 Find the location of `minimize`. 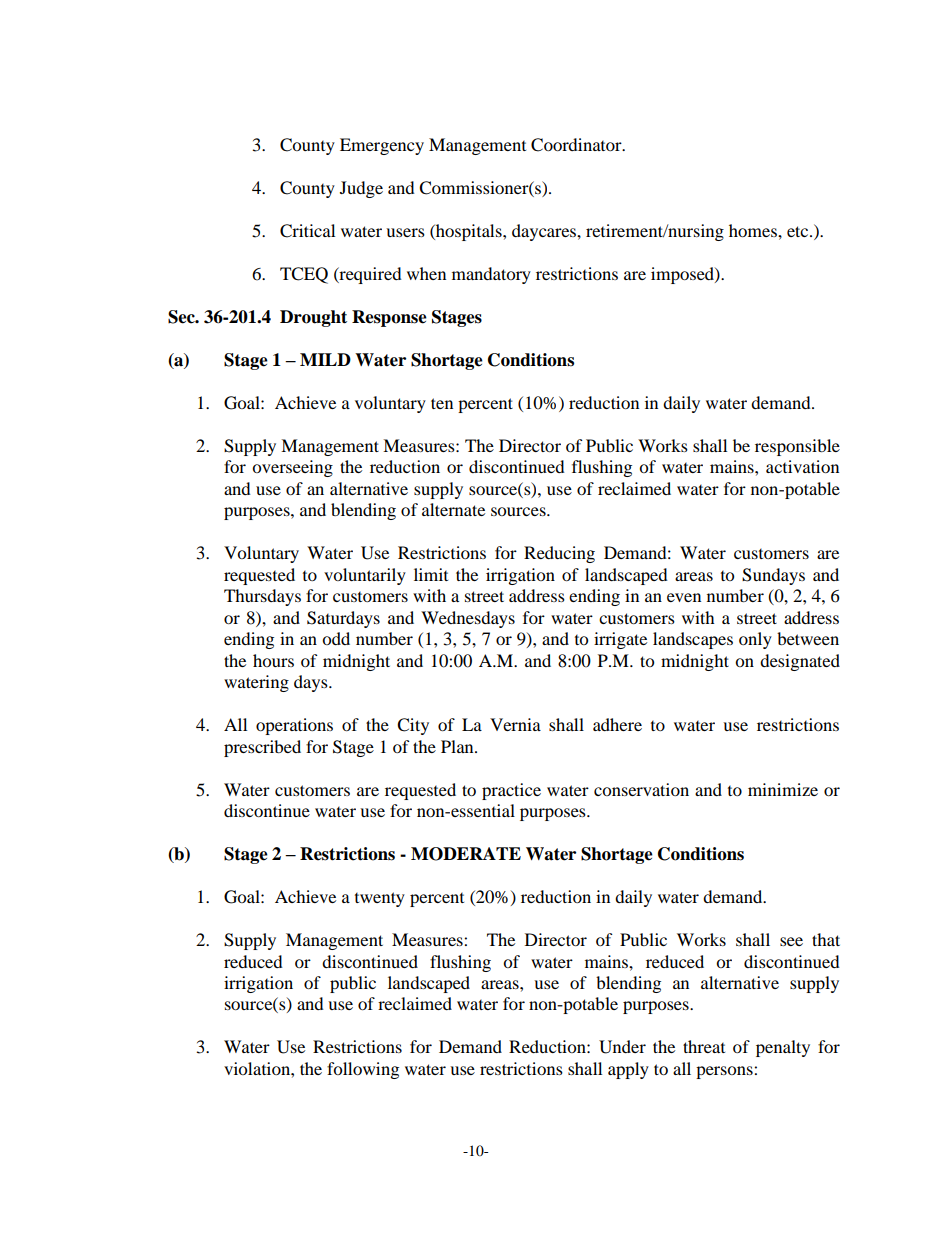

minimize is located at coordinates (783, 789).
